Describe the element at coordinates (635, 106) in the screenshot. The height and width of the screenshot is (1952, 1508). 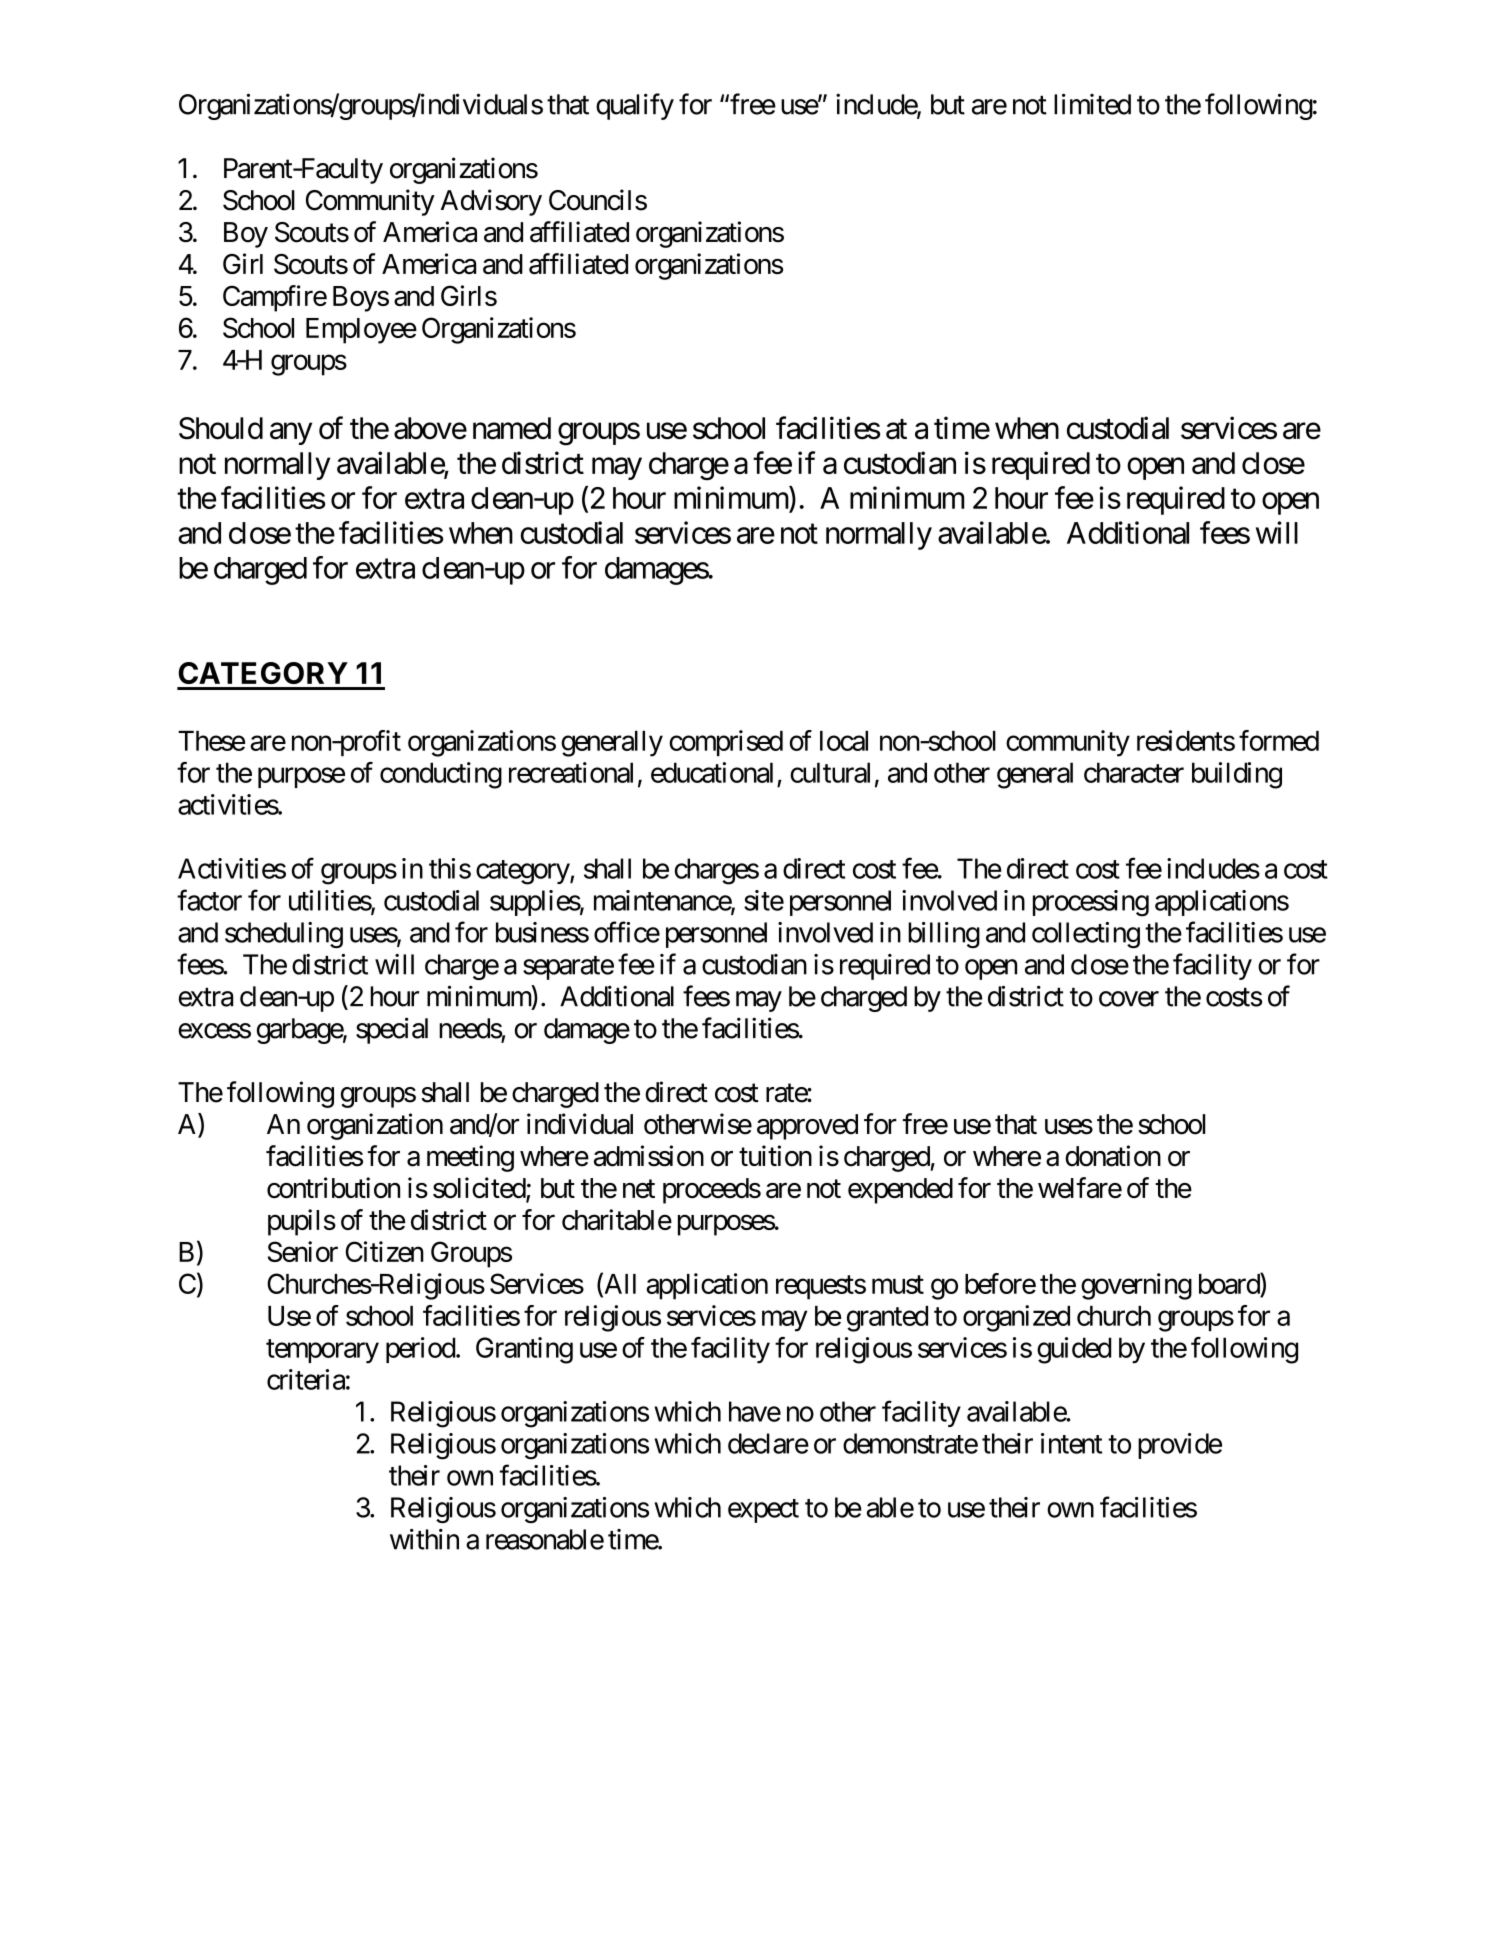
I see `qualify` at that location.
